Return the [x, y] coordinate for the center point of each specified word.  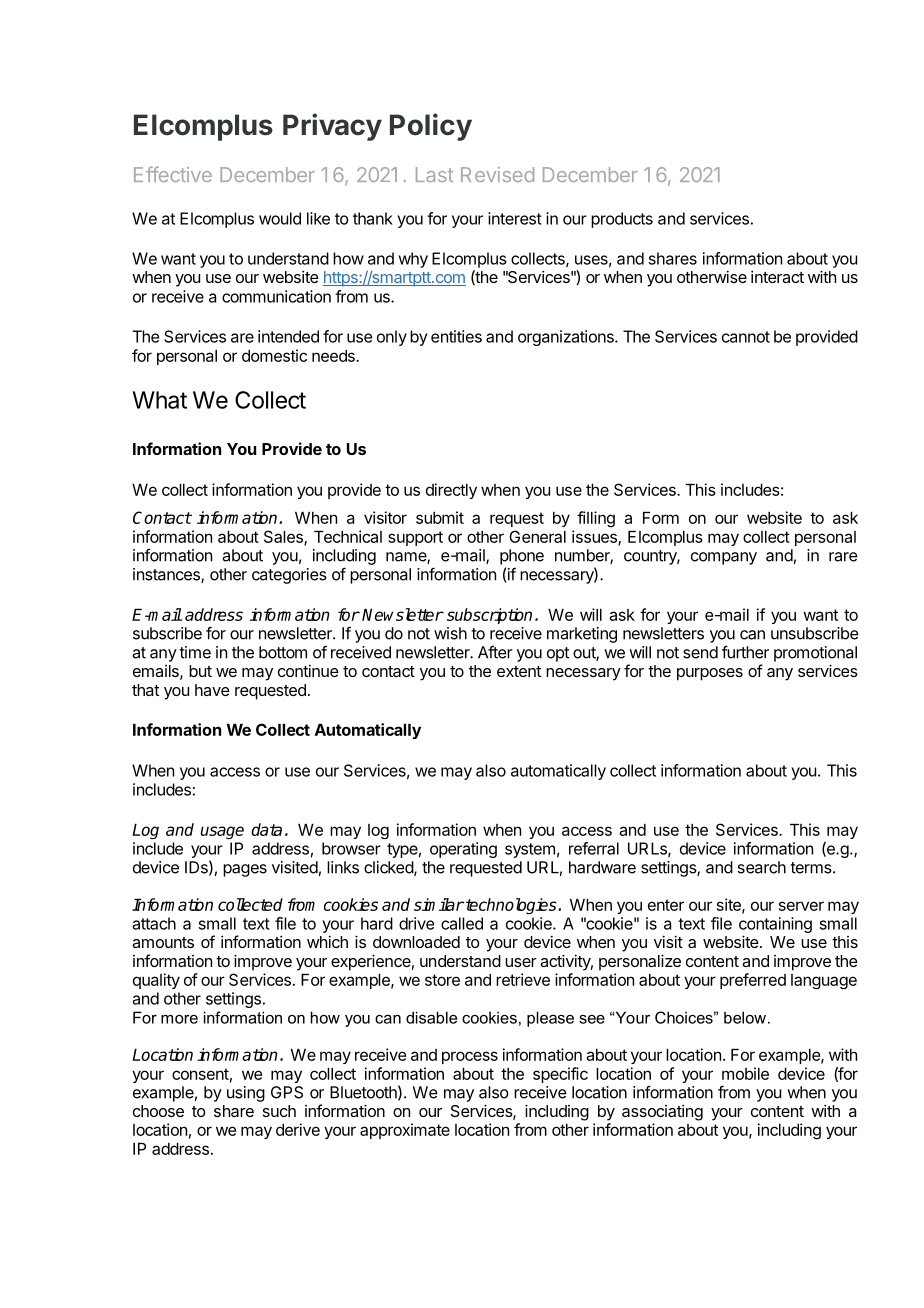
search [761, 867]
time [195, 652]
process [470, 1057]
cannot [746, 337]
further [745, 652]
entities [456, 336]
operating [463, 850]
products [622, 220]
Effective [173, 174]
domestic [274, 355]
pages [245, 870]
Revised [497, 174]
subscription [489, 616]
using [246, 1094]
